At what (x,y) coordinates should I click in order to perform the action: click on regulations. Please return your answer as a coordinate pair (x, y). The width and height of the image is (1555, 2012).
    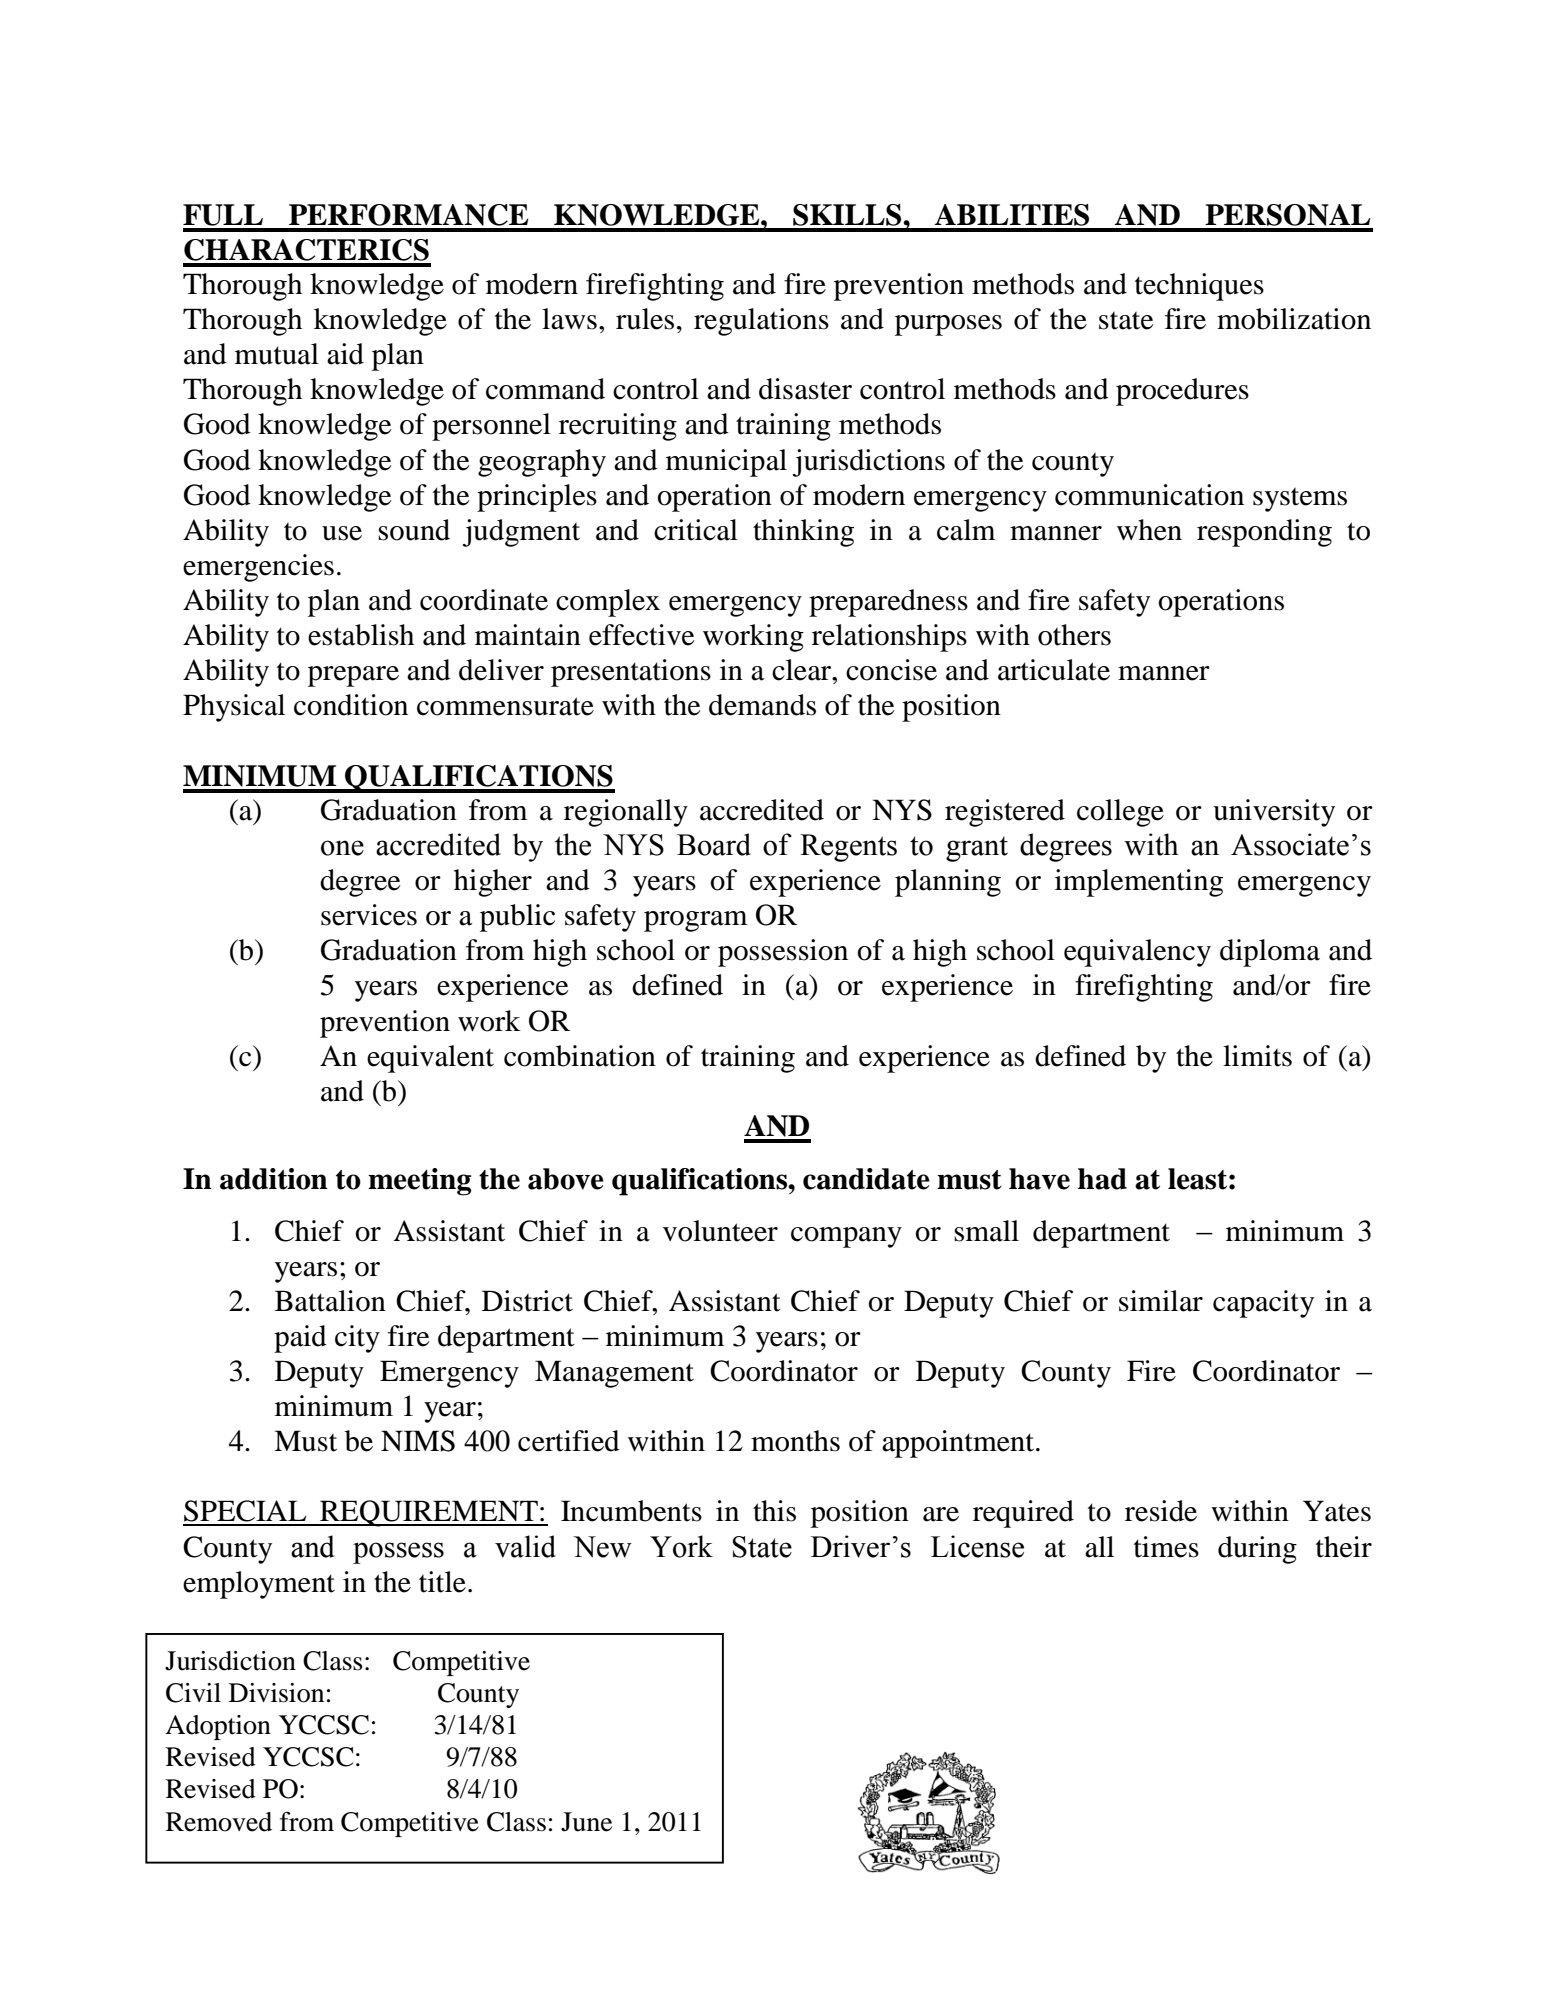
    Looking at the image, I should click on (761, 322).
